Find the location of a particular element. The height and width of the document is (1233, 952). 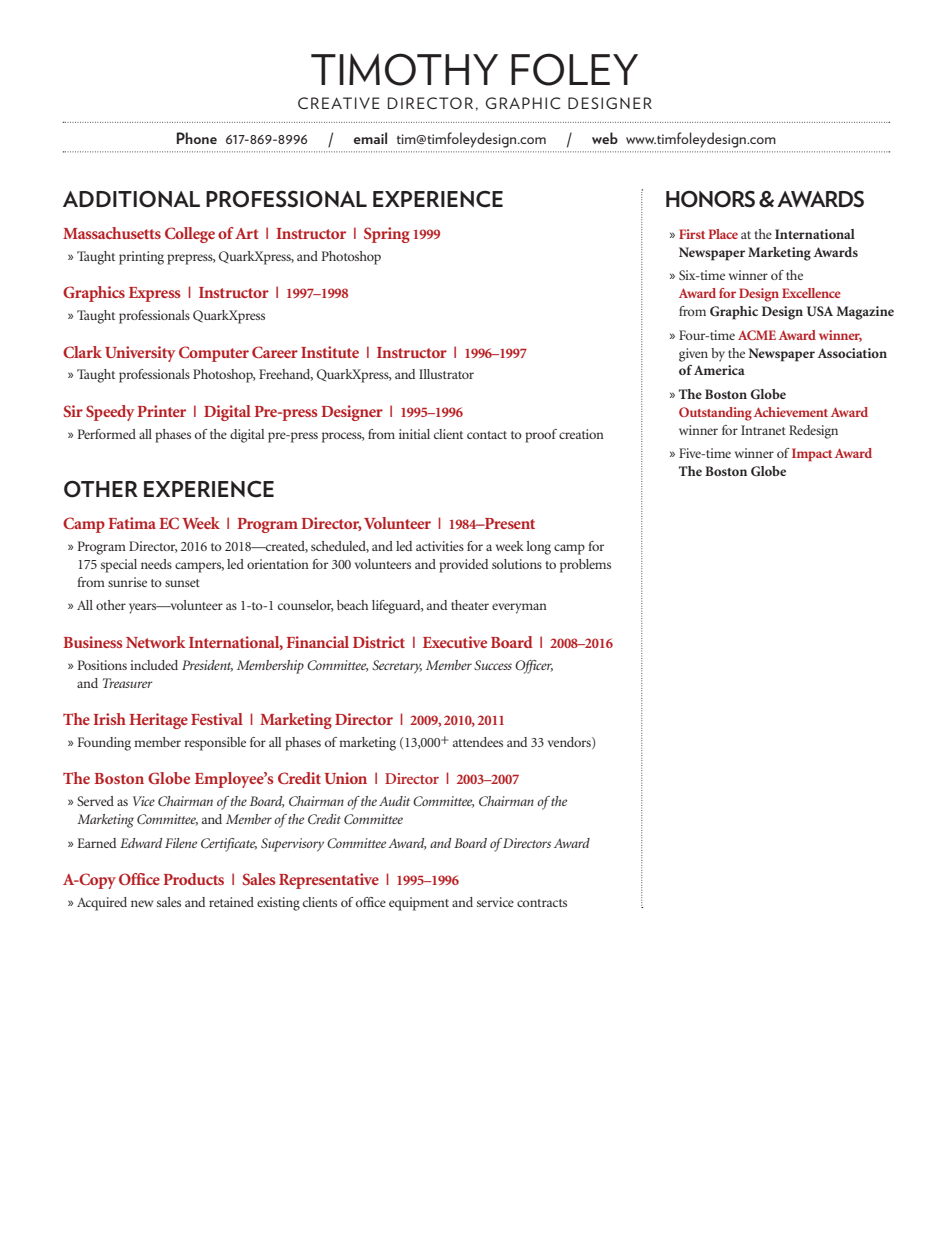

Spring is located at coordinates (387, 235).
